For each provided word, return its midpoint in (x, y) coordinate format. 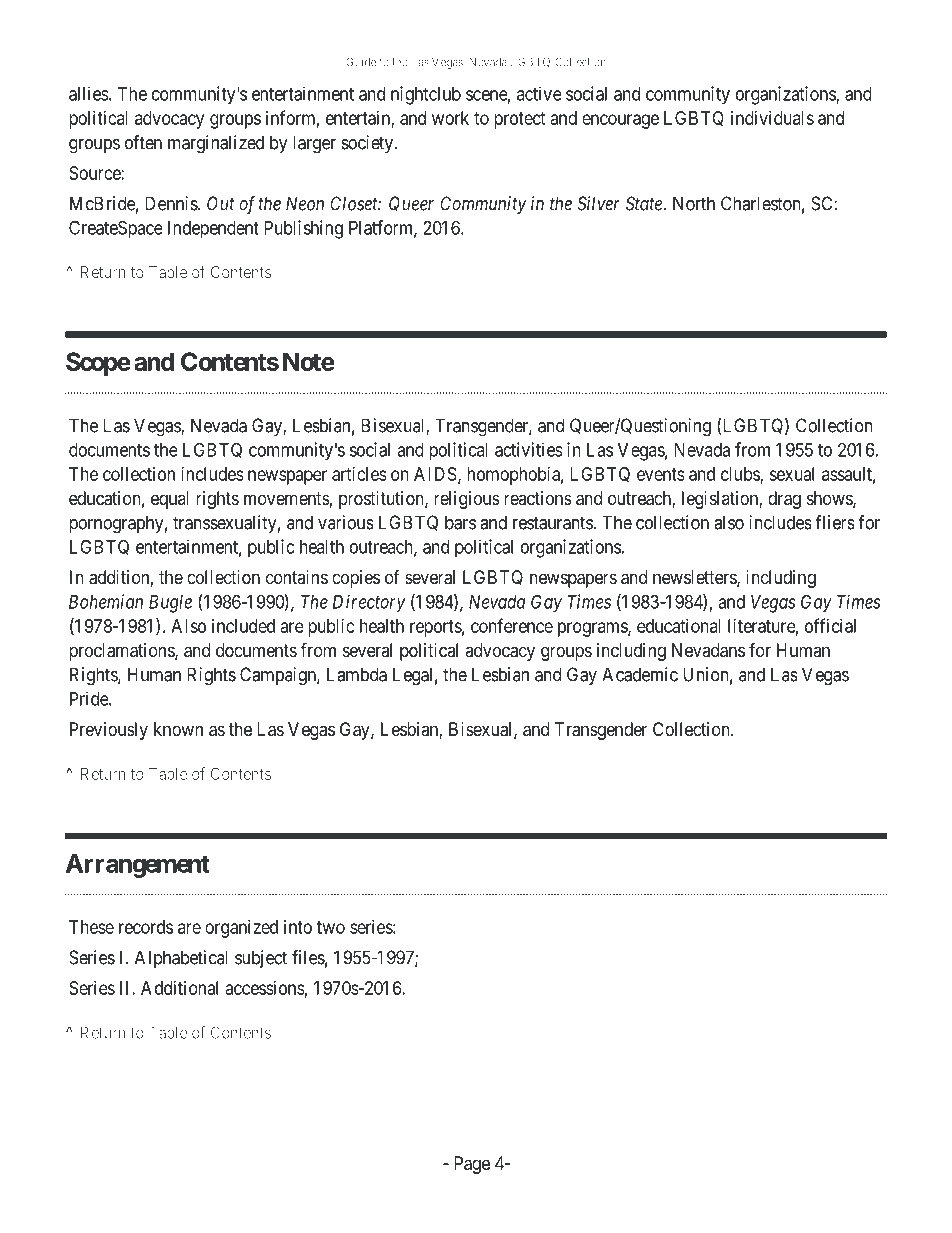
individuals (772, 118)
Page (472, 1165)
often (143, 142)
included (243, 626)
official (830, 625)
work (450, 118)
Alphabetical (181, 959)
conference (512, 625)
